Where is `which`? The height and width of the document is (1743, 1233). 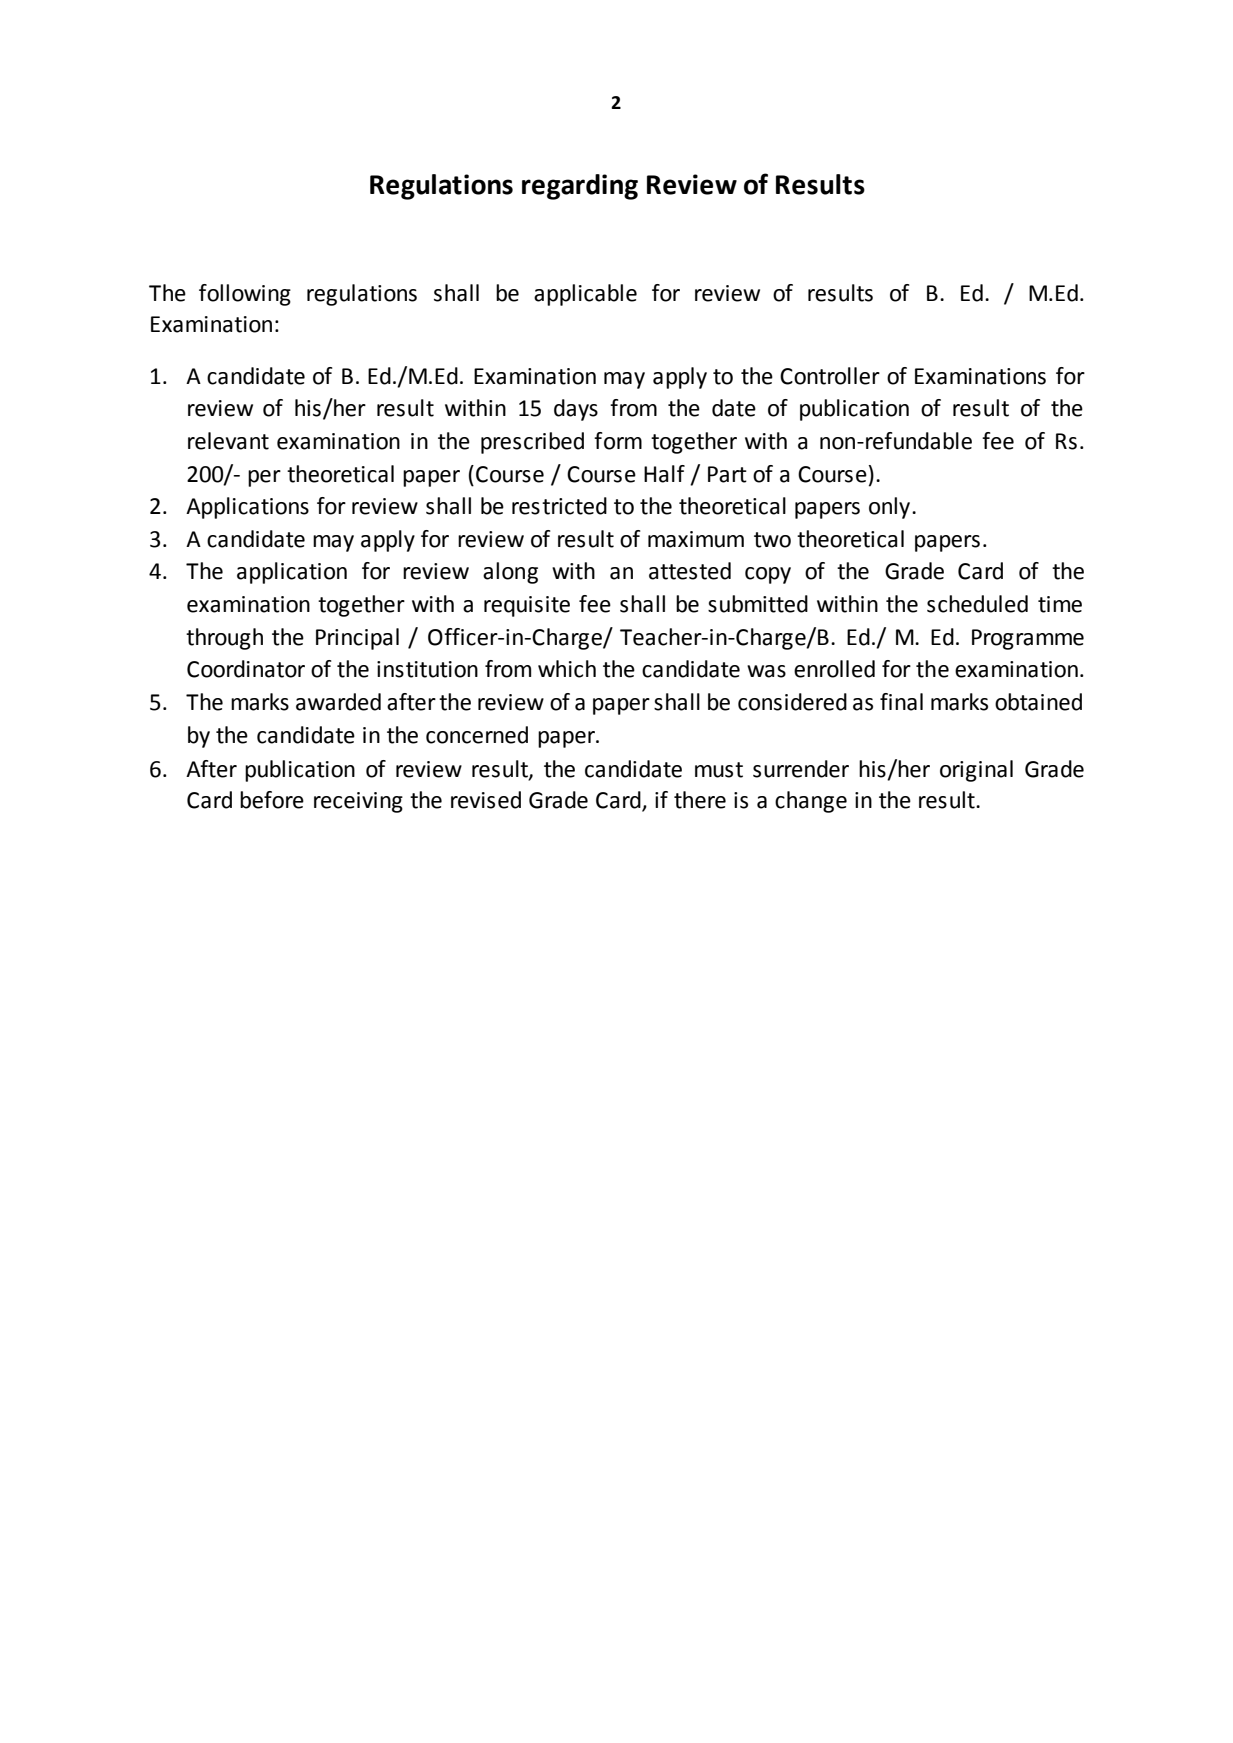
which is located at coordinates (567, 669).
